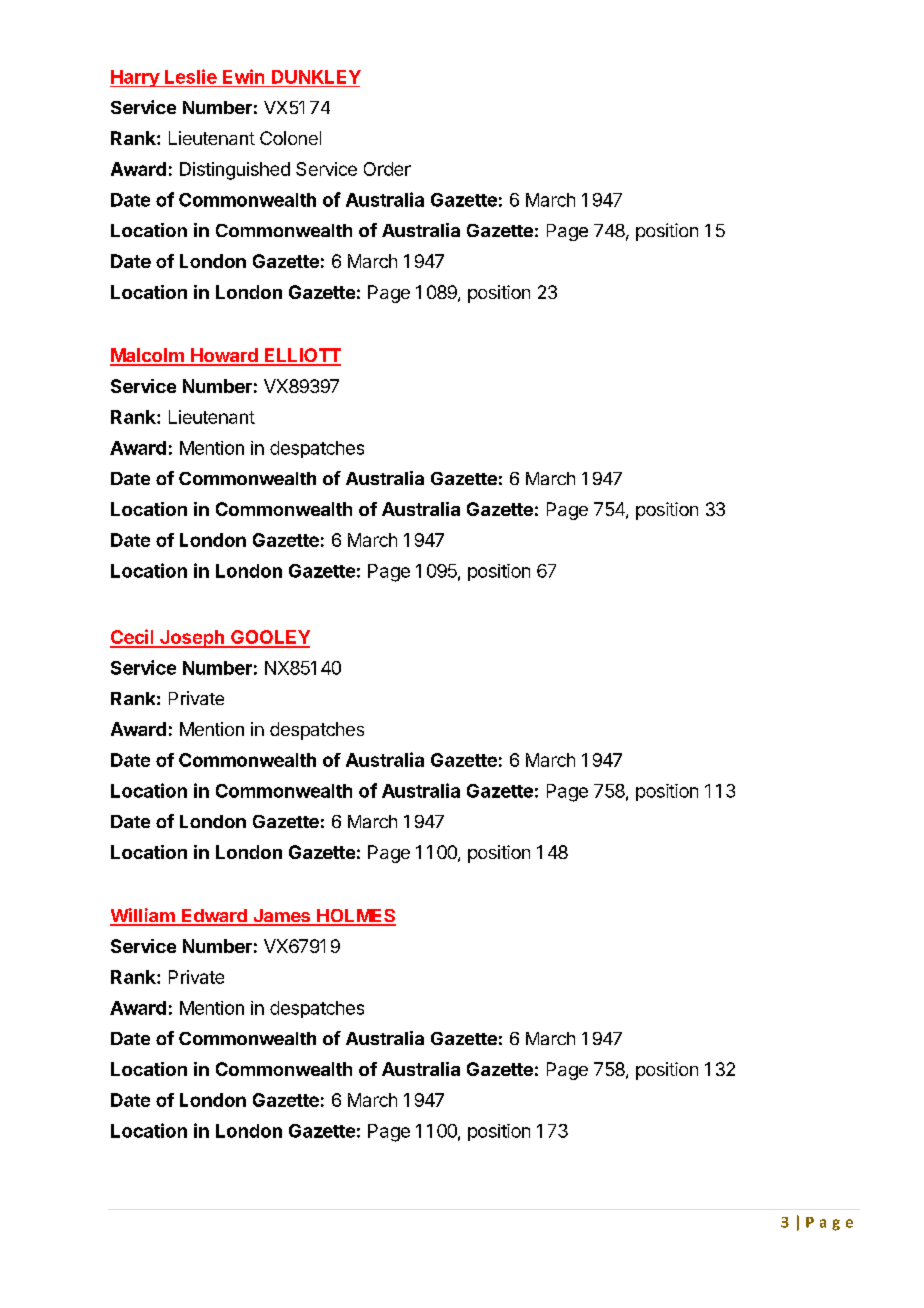 The width and height of the screenshot is (924, 1308). Describe the element at coordinates (301, 356) in the screenshot. I see `ELLIOTT` at that location.
